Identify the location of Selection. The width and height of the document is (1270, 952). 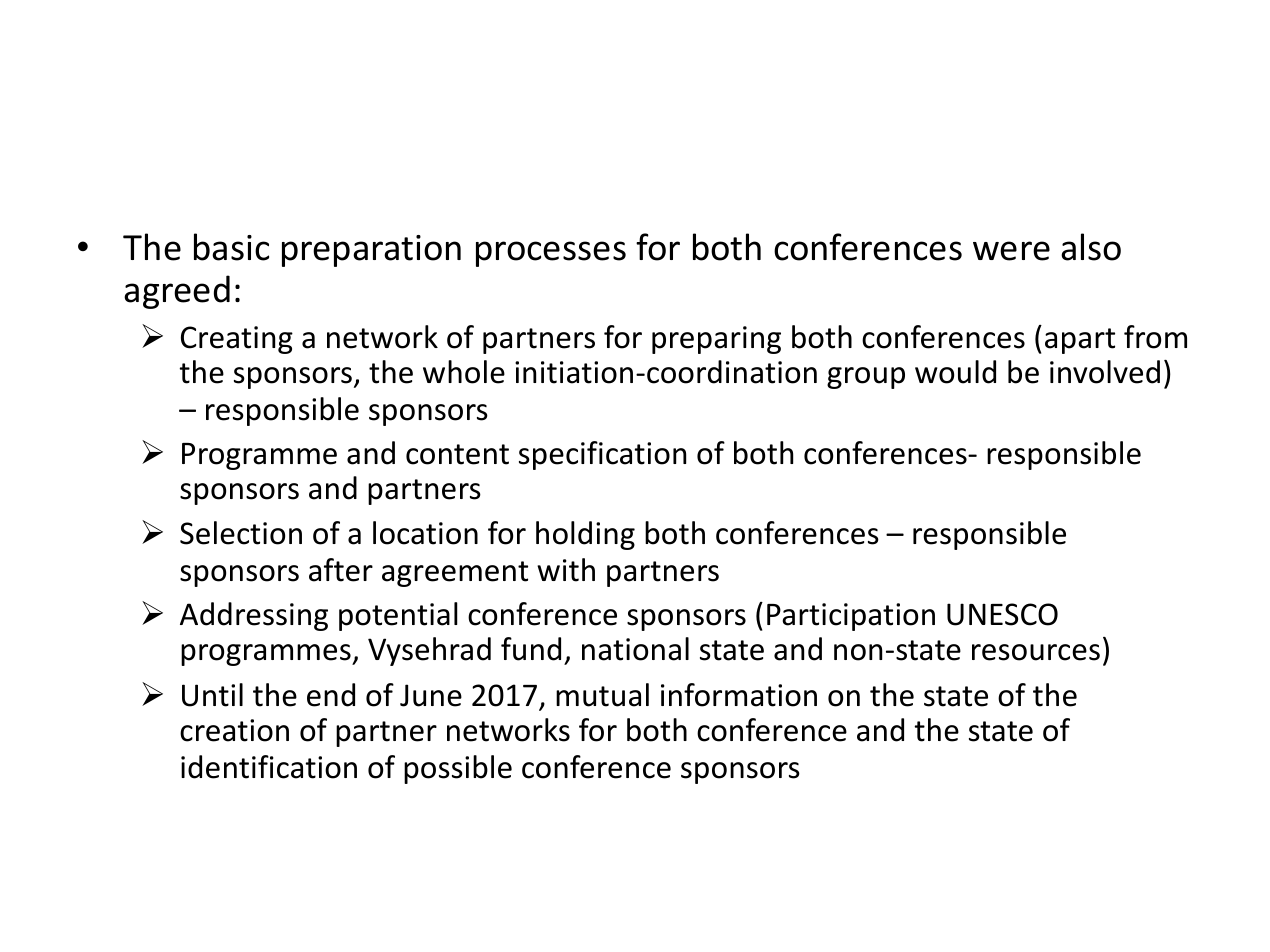
(241, 533).
